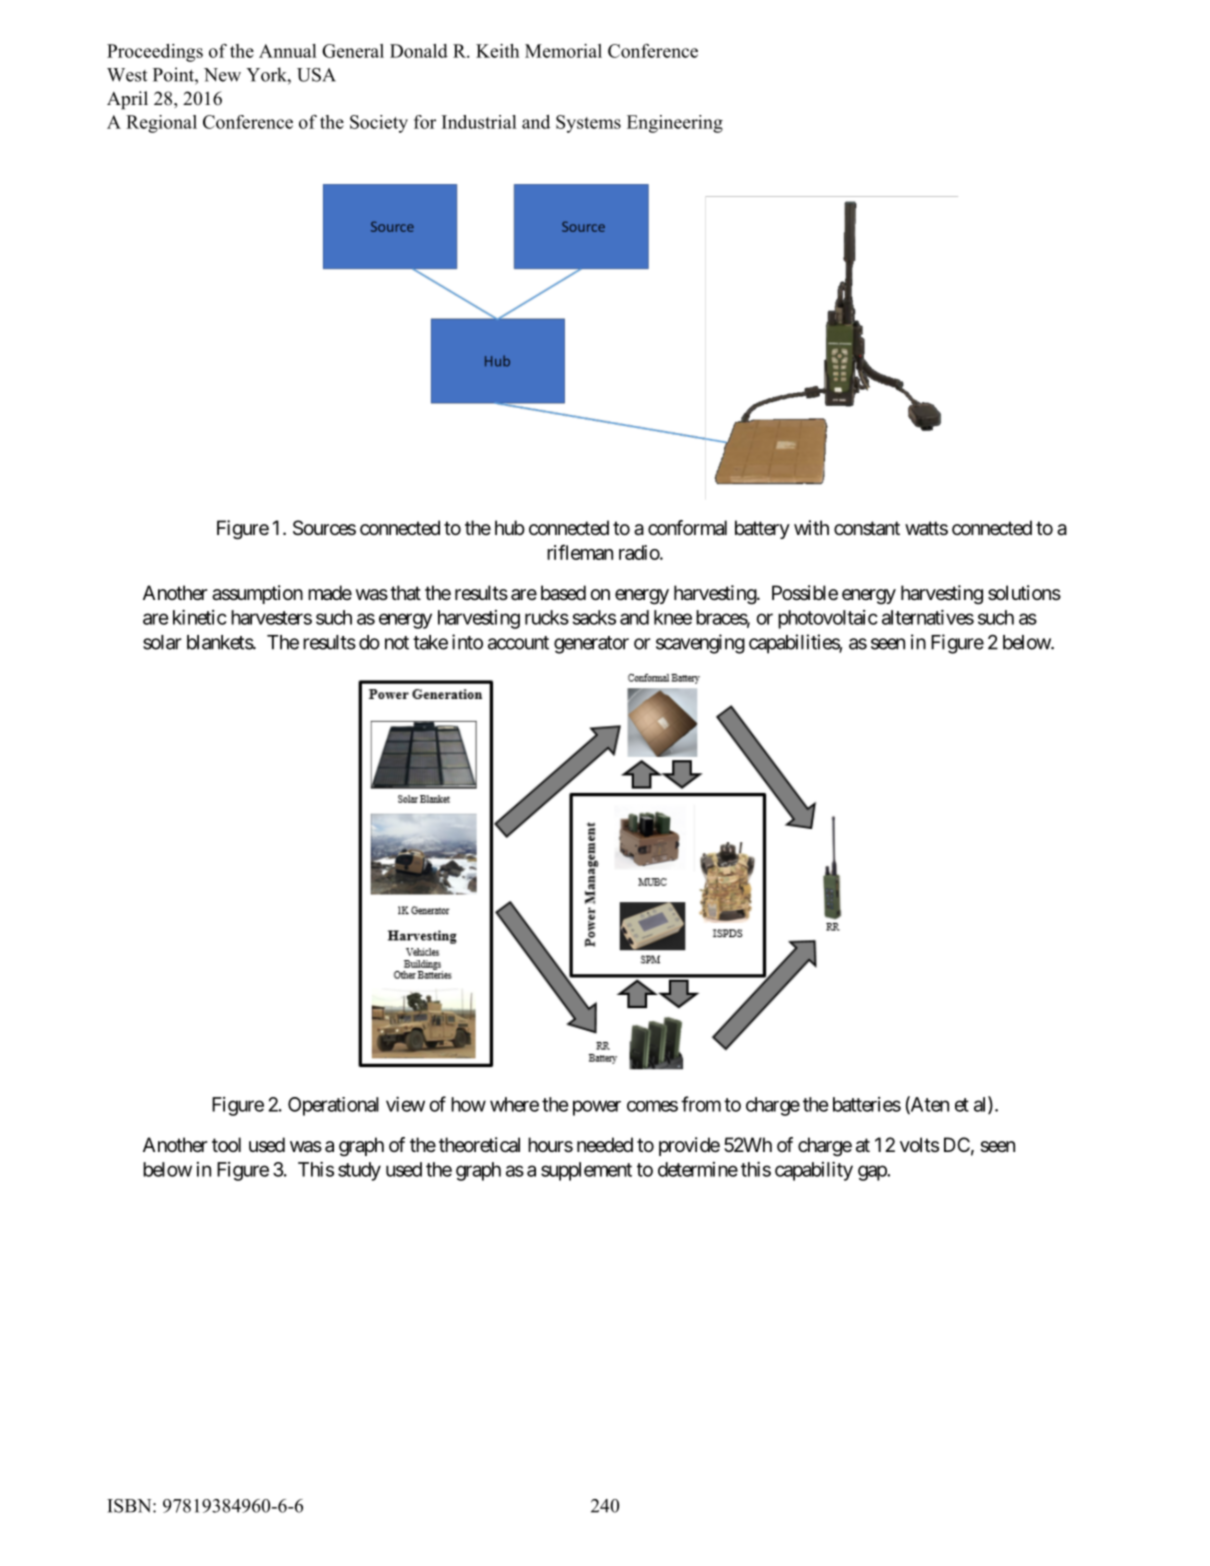 This page has width=1210, height=1566. What do you see at coordinates (811, 527) in the page?
I see `with` at bounding box center [811, 527].
